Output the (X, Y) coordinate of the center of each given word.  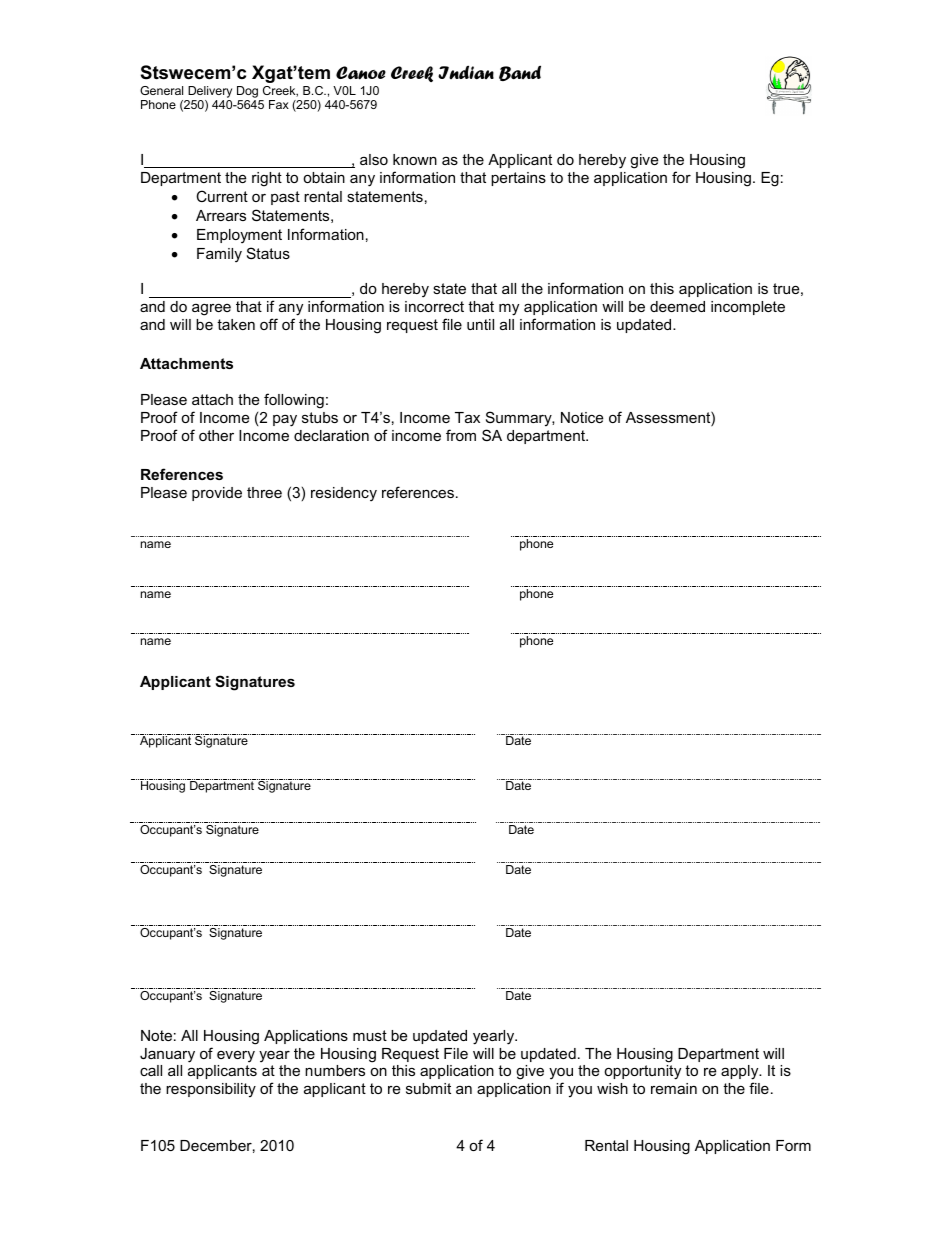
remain (674, 1088)
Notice (582, 417)
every (236, 1056)
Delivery (209, 93)
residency (344, 494)
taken (236, 324)
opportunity (642, 1072)
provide (217, 494)
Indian (466, 72)
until (480, 324)
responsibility (211, 1090)
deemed (677, 306)
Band (520, 73)
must (370, 1035)
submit (428, 1088)
